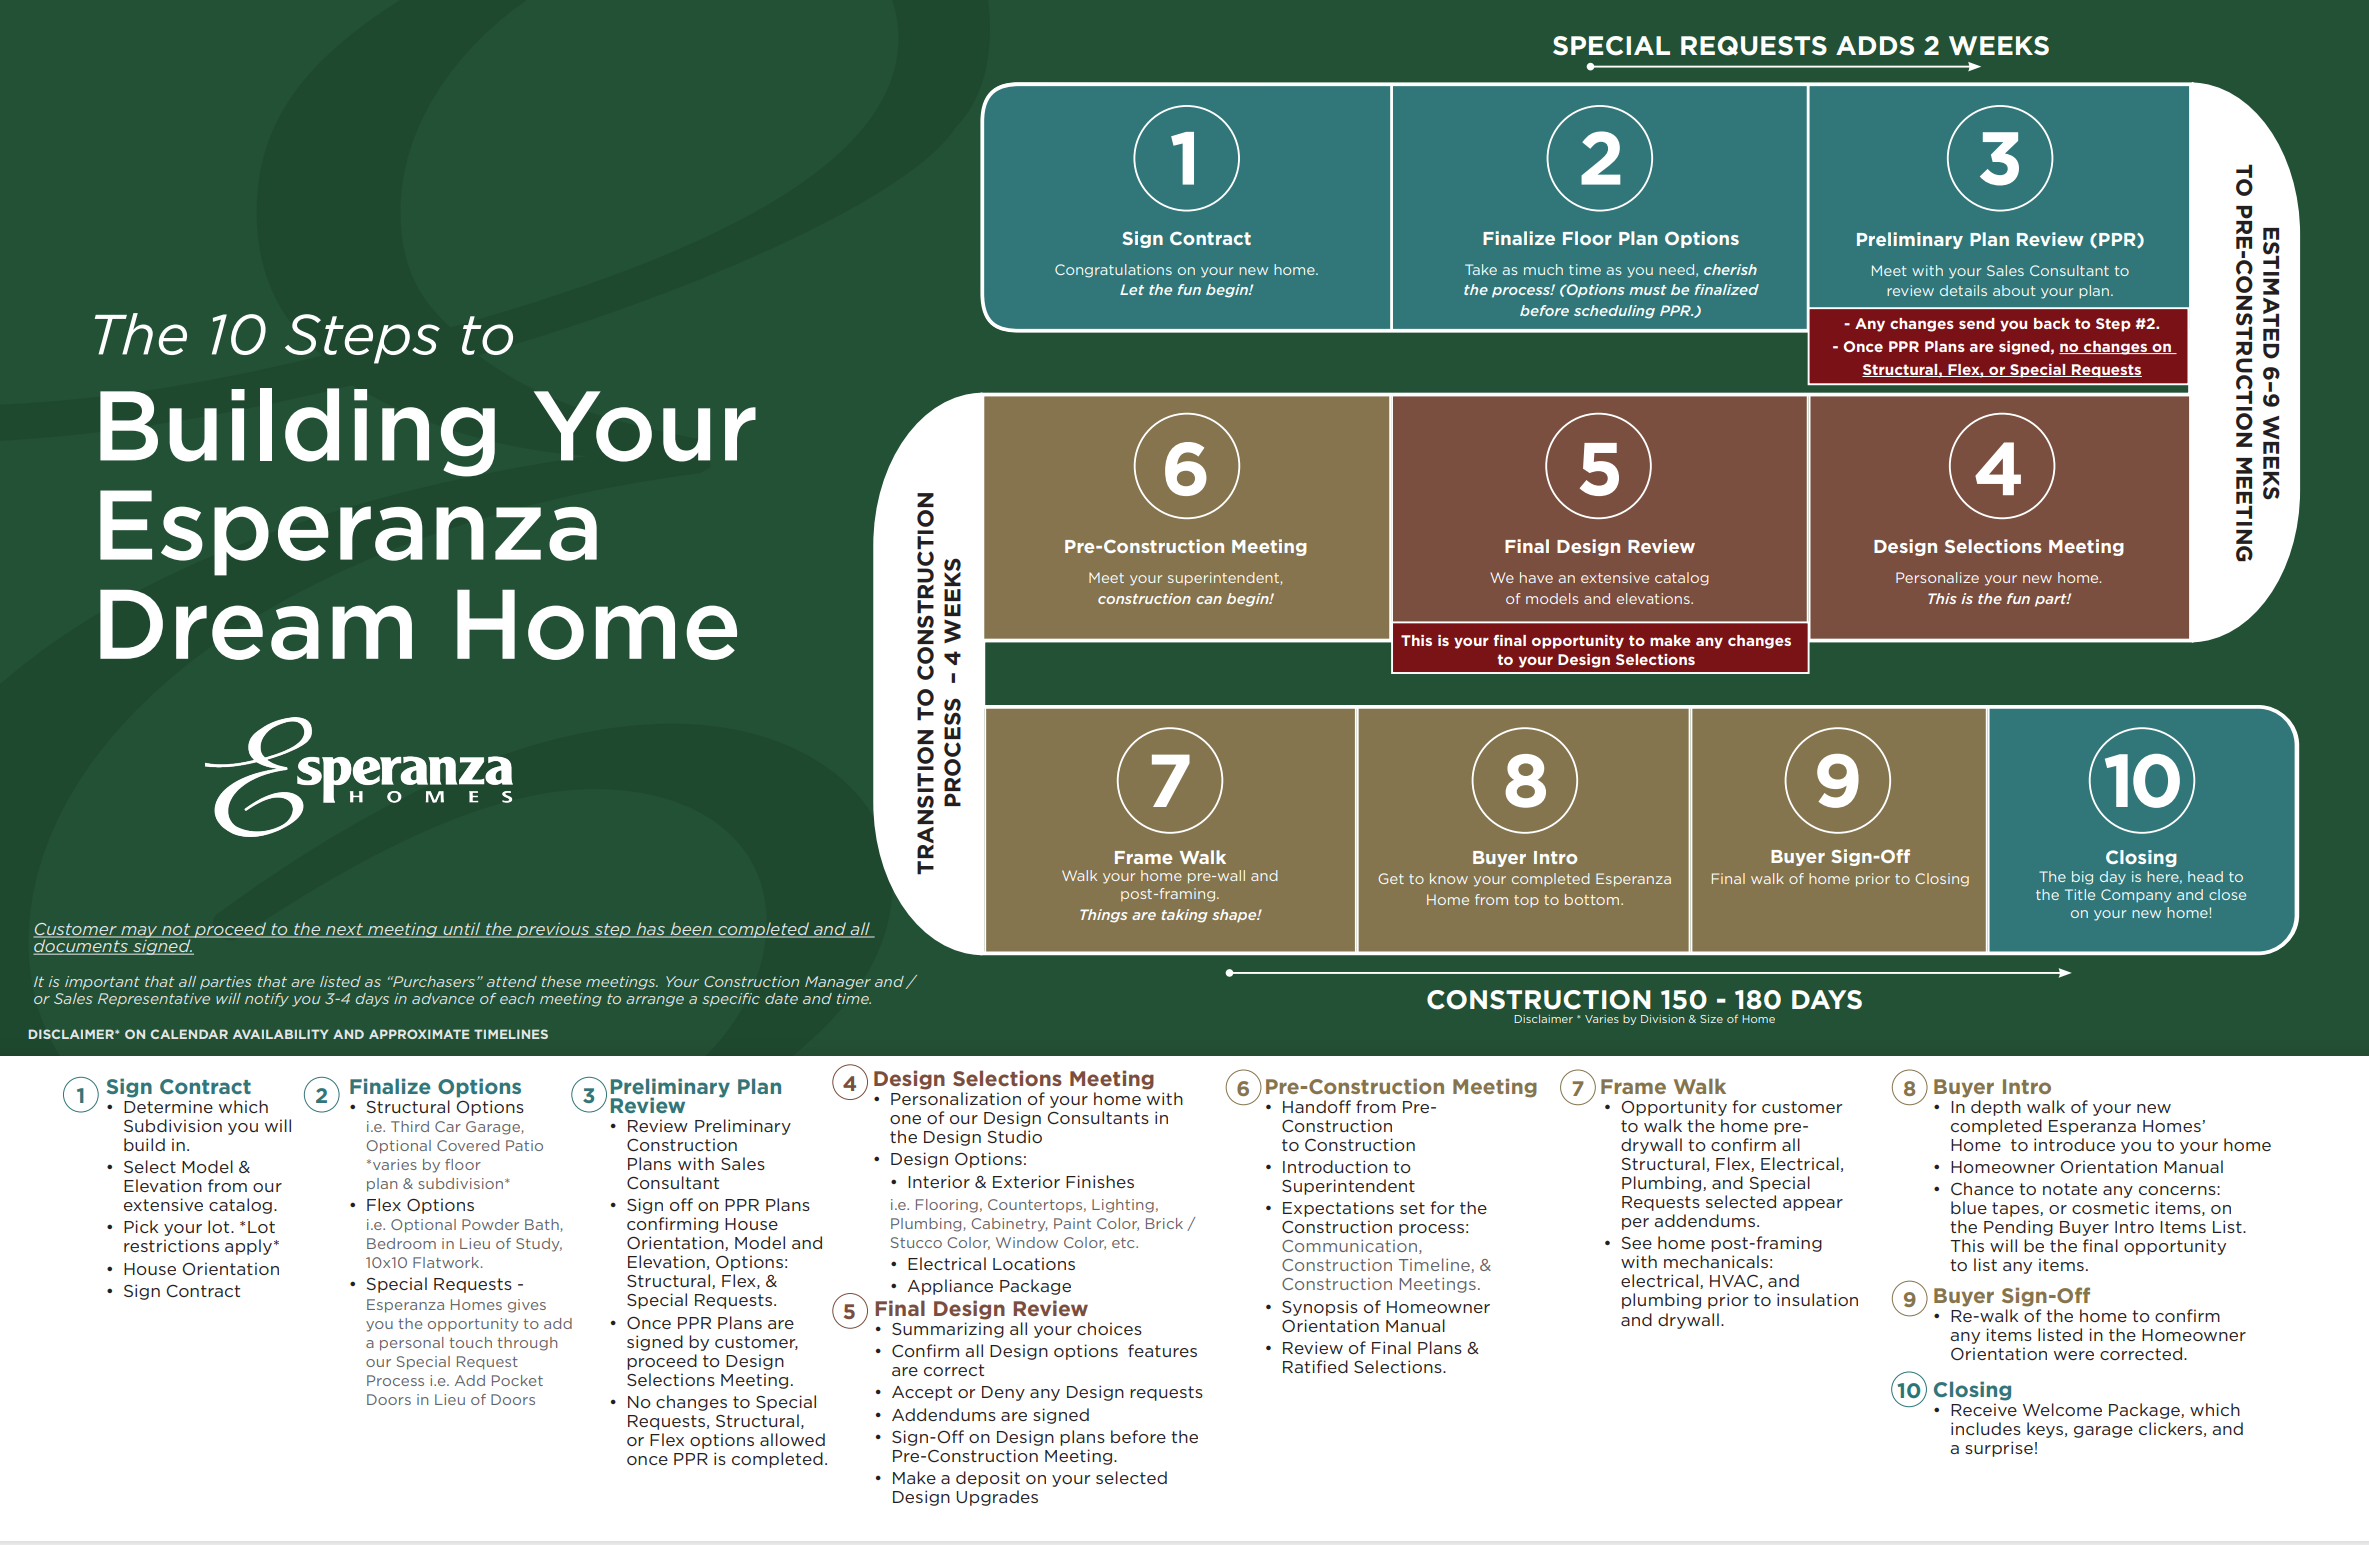 This screenshot has width=2369, height=1545. I want to click on touch, so click(470, 1342).
